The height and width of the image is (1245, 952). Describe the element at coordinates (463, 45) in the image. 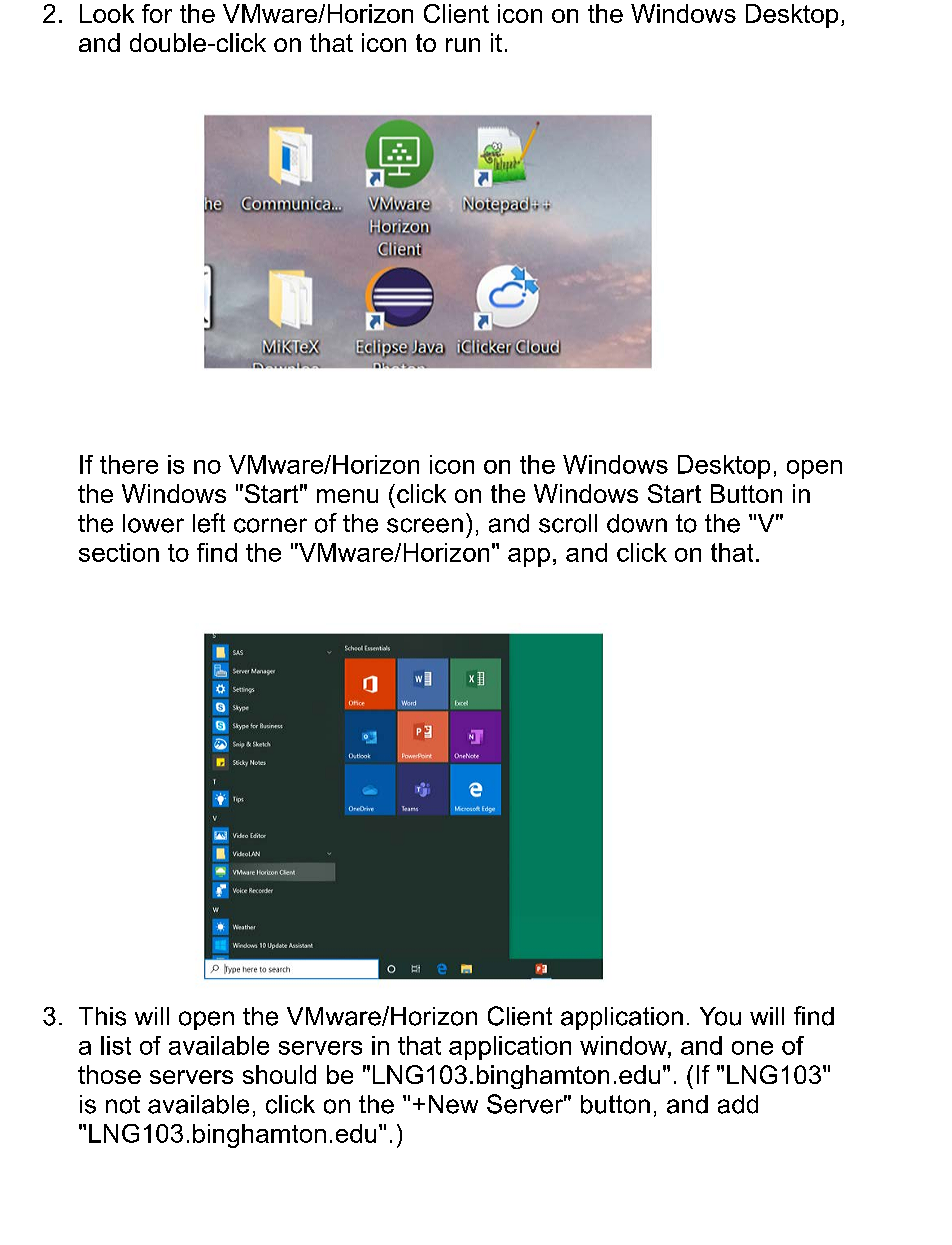

I see `run` at that location.
